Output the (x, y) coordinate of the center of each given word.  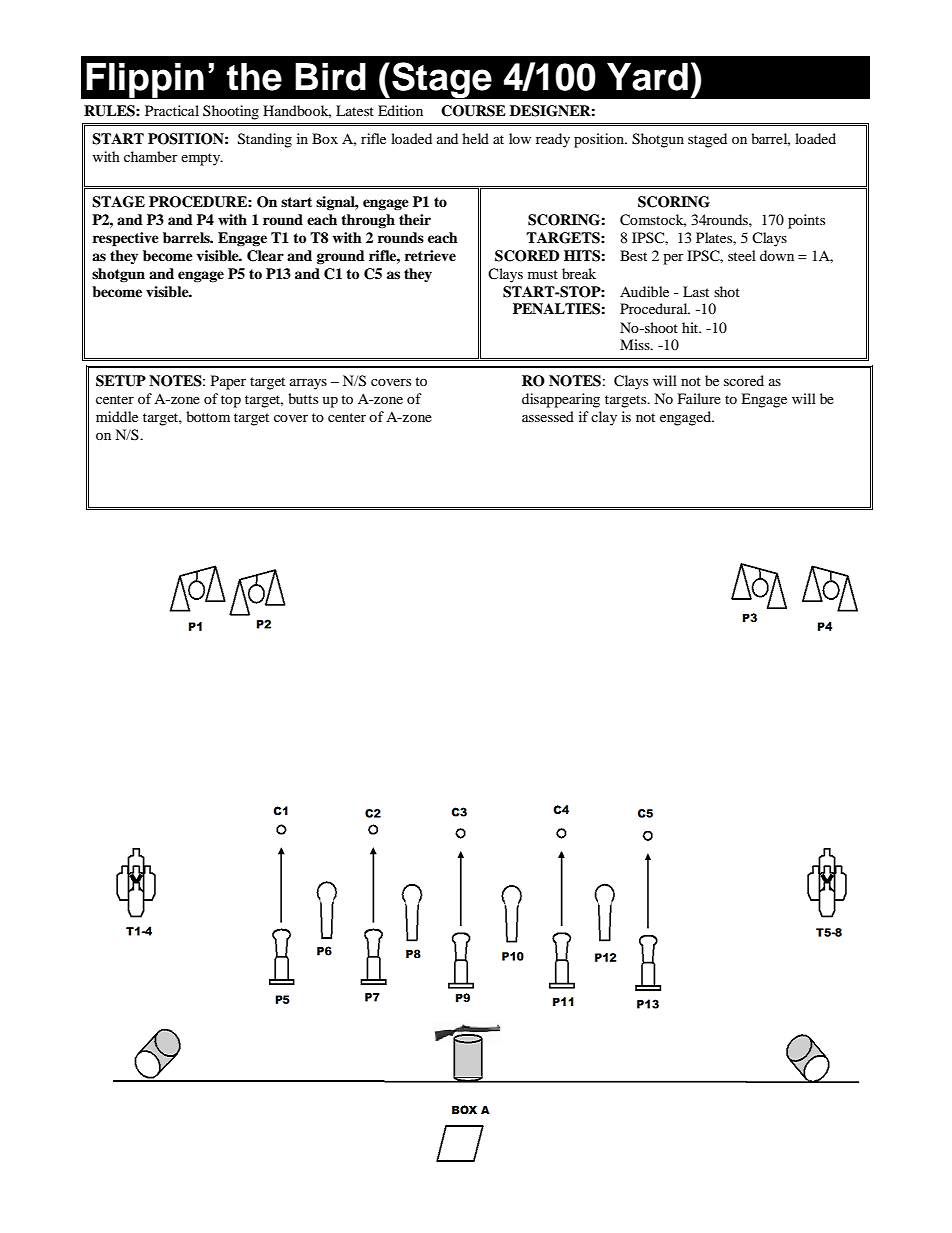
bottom (208, 416)
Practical (172, 110)
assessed (548, 416)
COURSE (473, 111)
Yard (647, 77)
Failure (699, 398)
